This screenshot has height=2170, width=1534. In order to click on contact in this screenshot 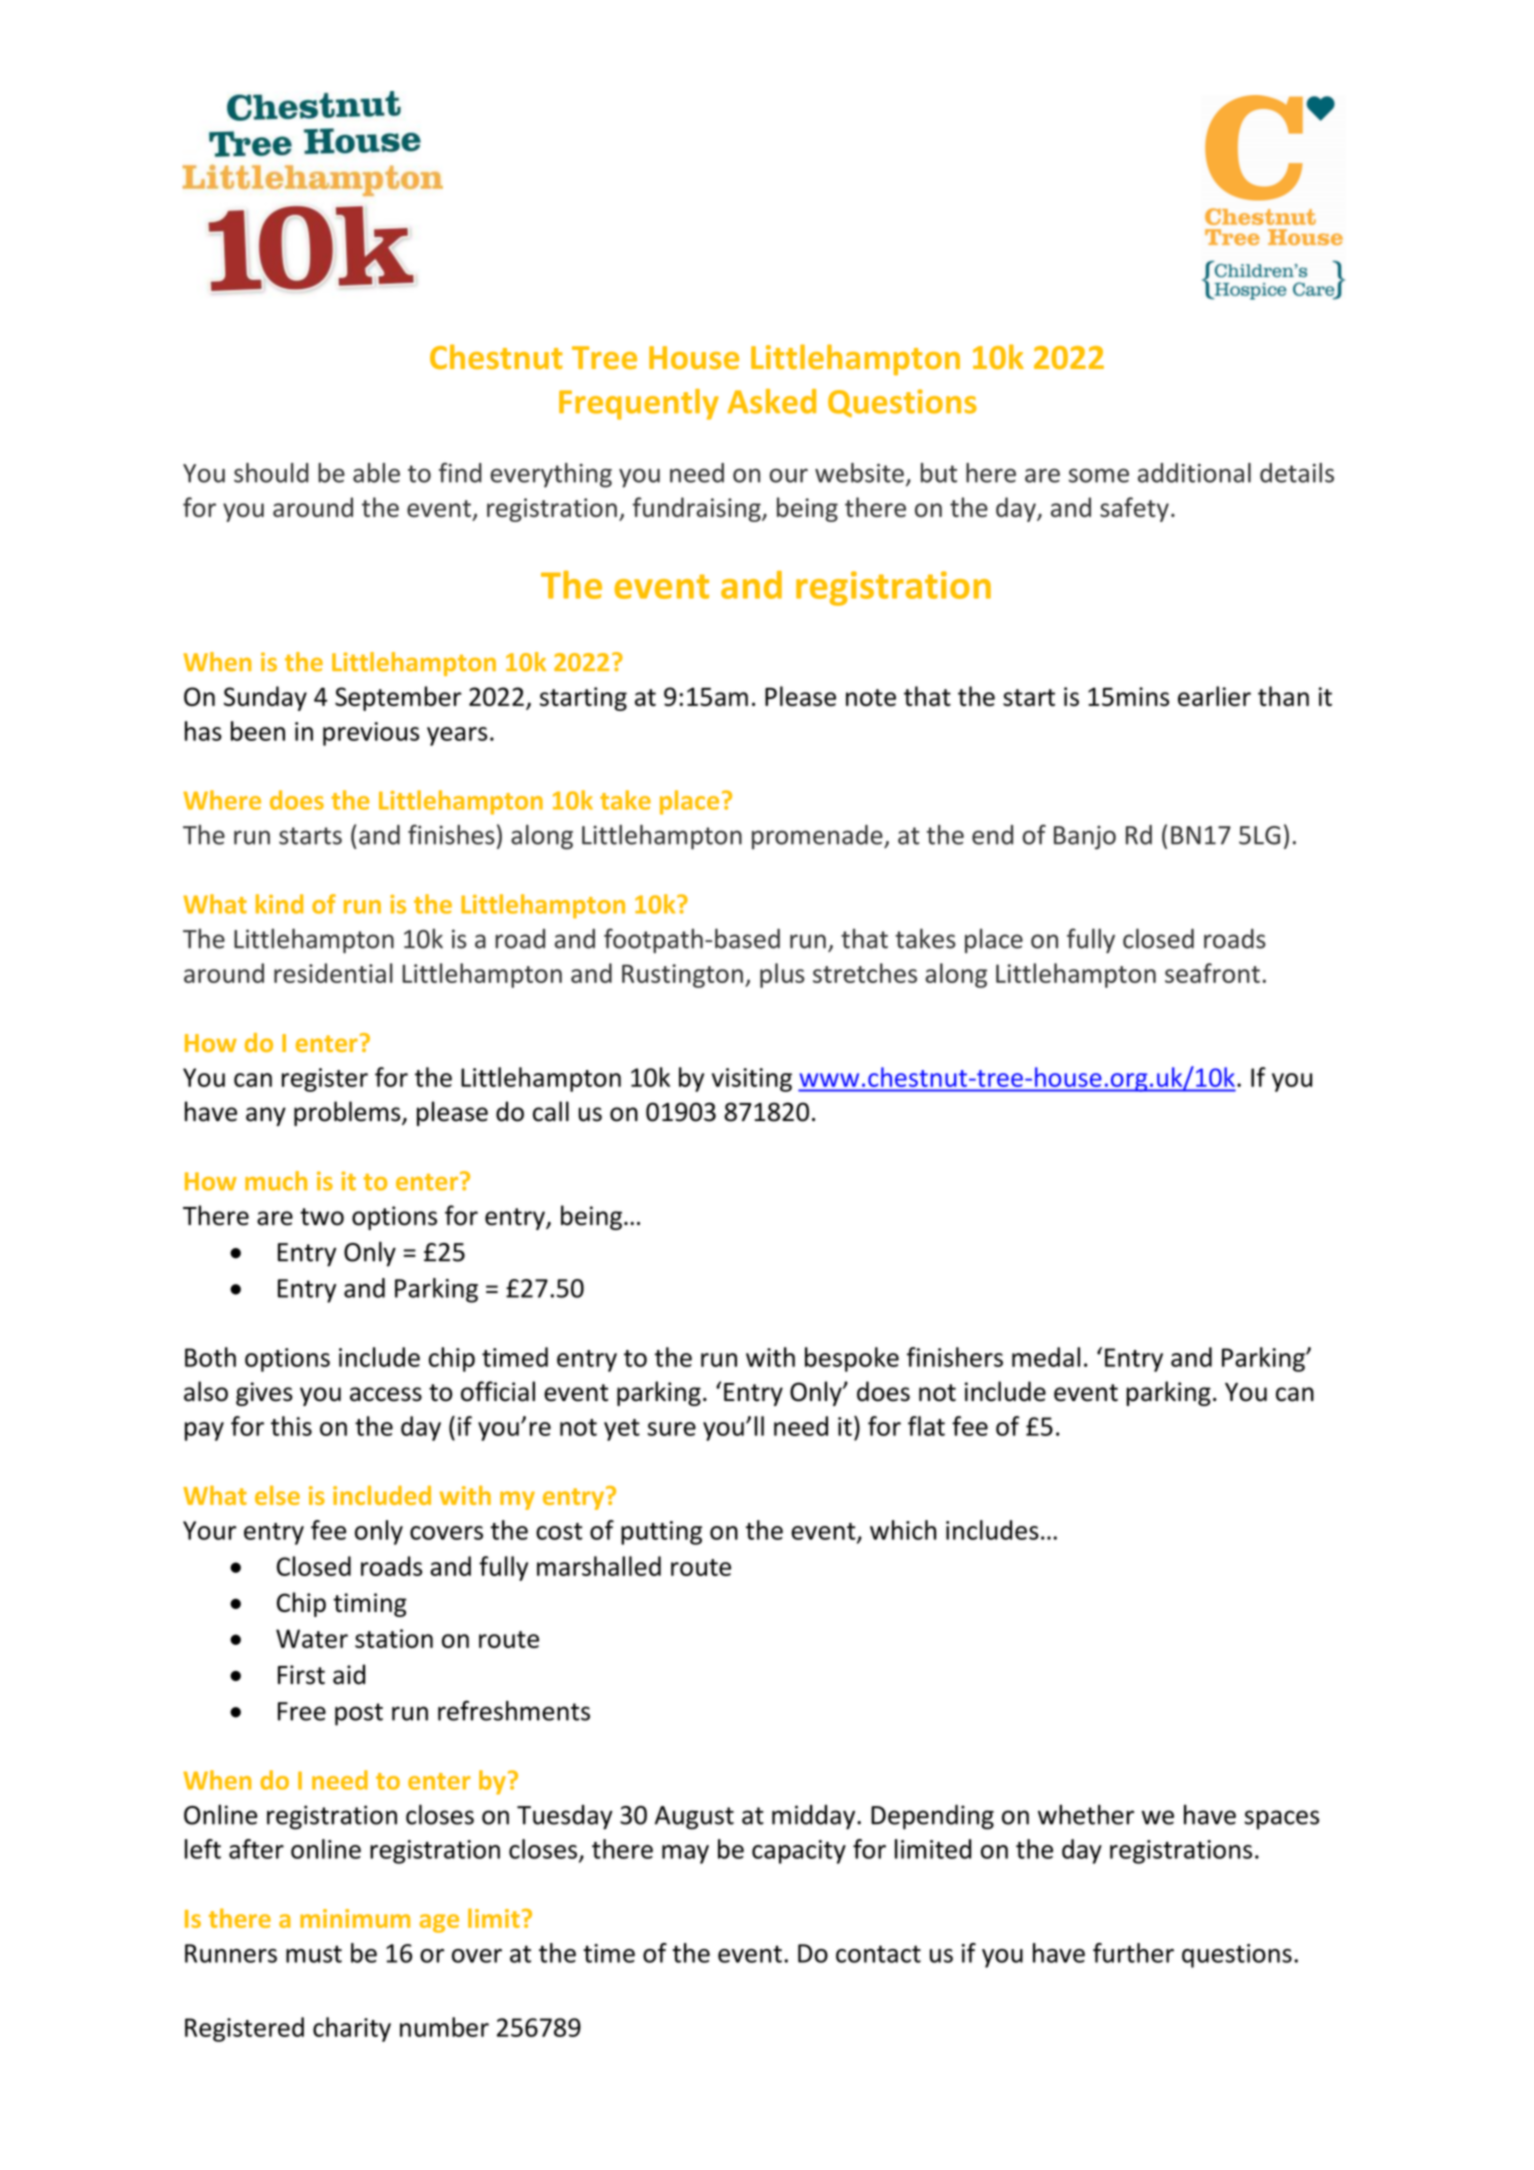, I will do `click(878, 1954)`.
